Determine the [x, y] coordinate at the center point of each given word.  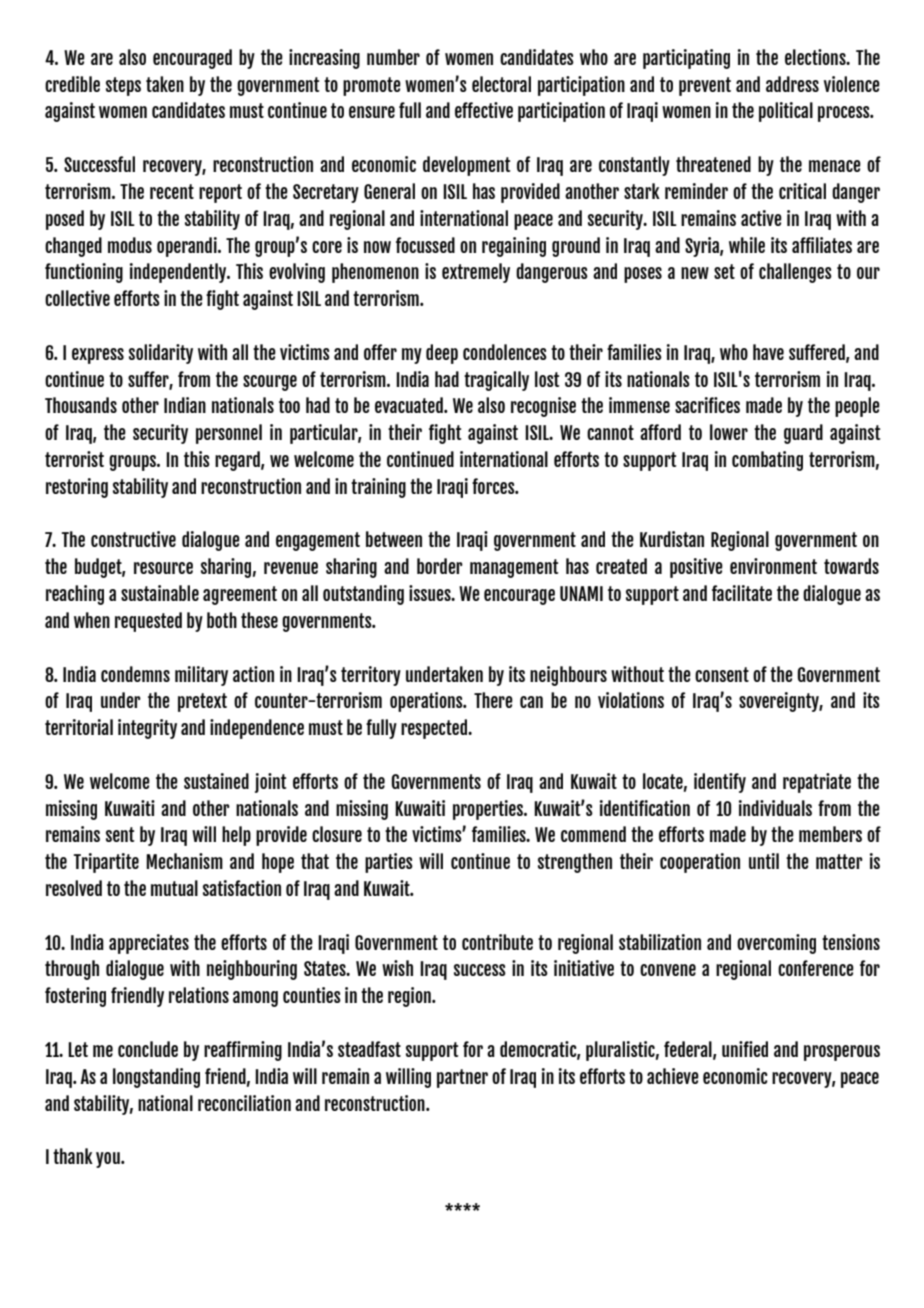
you [109, 1160]
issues [431, 593]
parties [389, 863]
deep [442, 354]
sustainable [160, 593]
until [764, 861]
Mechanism [184, 861]
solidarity [161, 354]
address [792, 84]
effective [484, 110]
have [768, 352]
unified [745, 1049]
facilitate [742, 593]
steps [123, 86]
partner [462, 1078]
